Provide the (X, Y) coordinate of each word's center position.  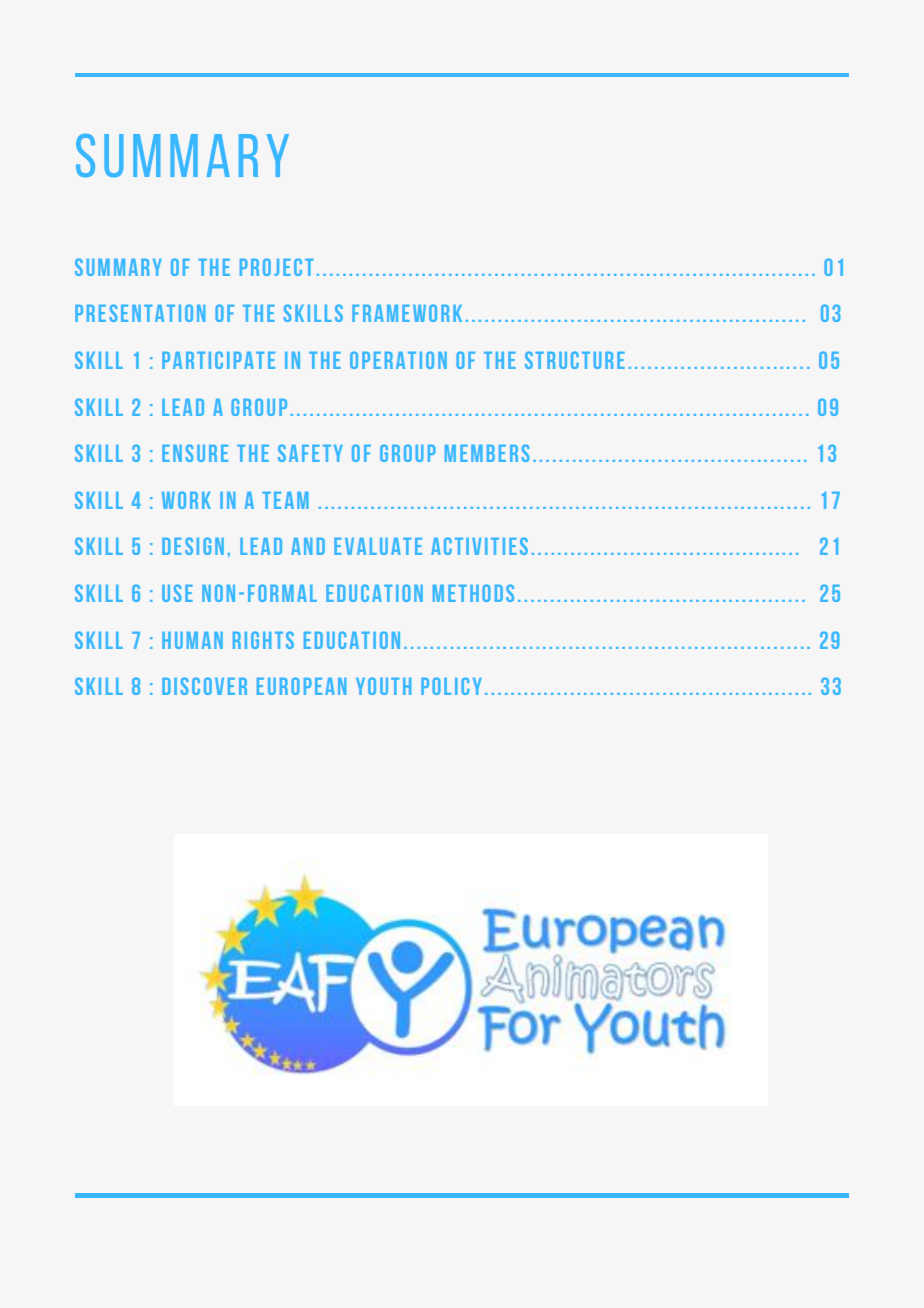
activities (479, 546)
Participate (218, 360)
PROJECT (277, 267)
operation (398, 360)
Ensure (195, 453)
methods (473, 593)
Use (177, 593)
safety (310, 453)
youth (383, 686)
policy (451, 686)
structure (575, 360)
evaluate (378, 546)
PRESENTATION (140, 313)
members (487, 453)
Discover (204, 686)
